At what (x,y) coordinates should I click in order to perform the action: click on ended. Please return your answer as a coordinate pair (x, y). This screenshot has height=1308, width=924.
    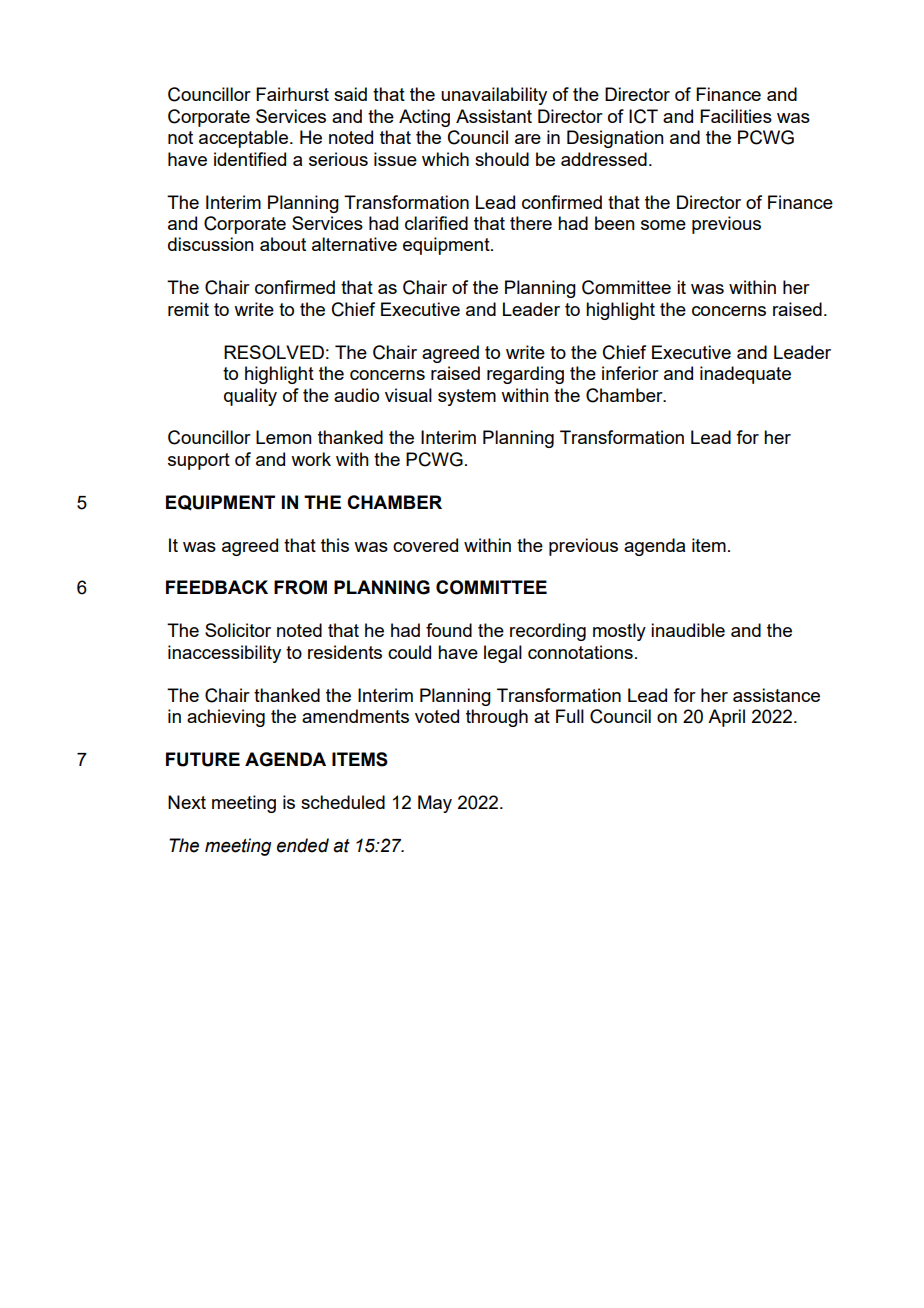
    Looking at the image, I should click on (303, 845).
